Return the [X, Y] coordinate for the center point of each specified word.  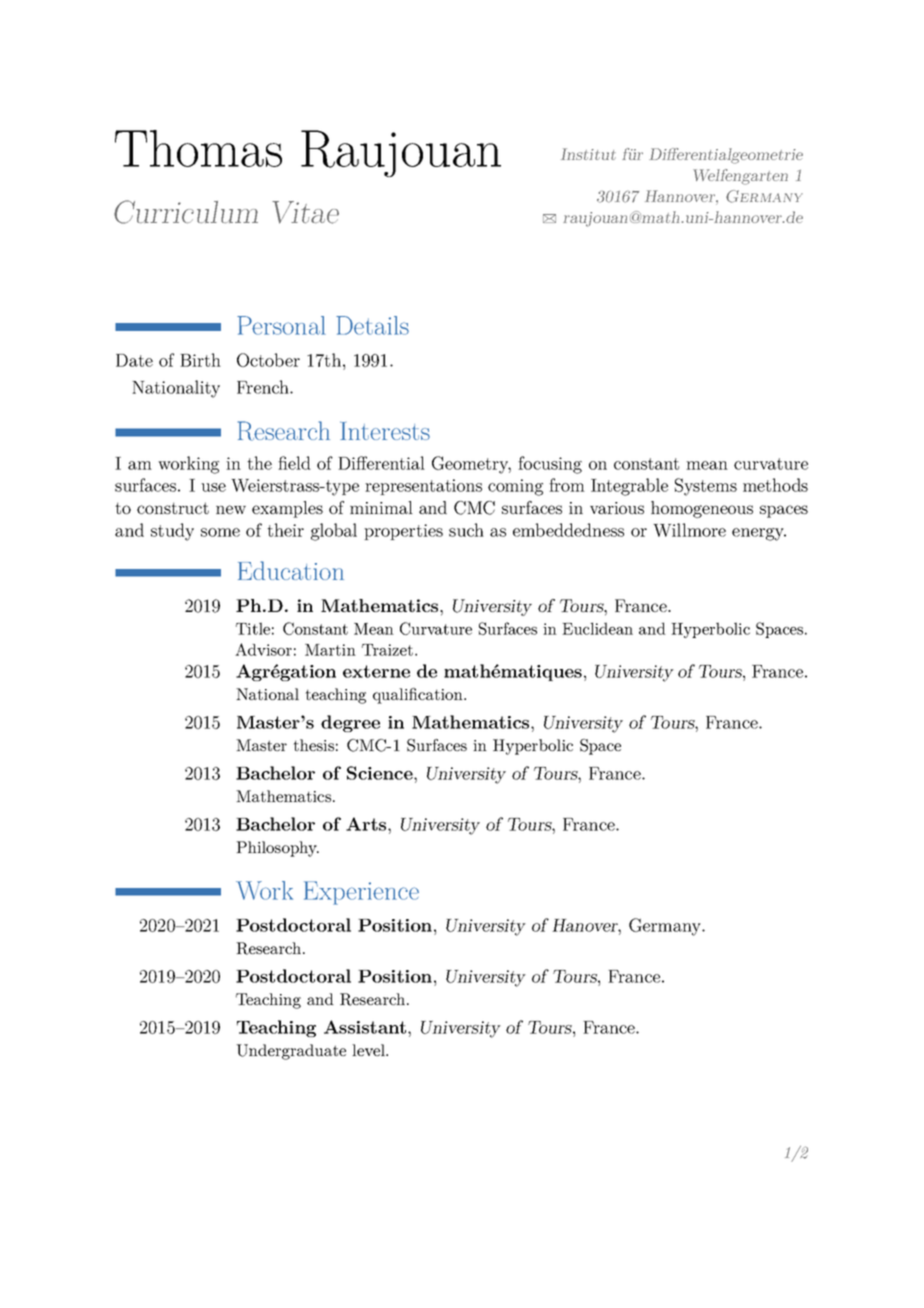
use [213, 487]
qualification [419, 696]
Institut [588, 154]
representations [423, 487]
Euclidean [597, 628]
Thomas [198, 148]
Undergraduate [291, 1052]
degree [350, 723]
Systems [706, 487]
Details [372, 325]
